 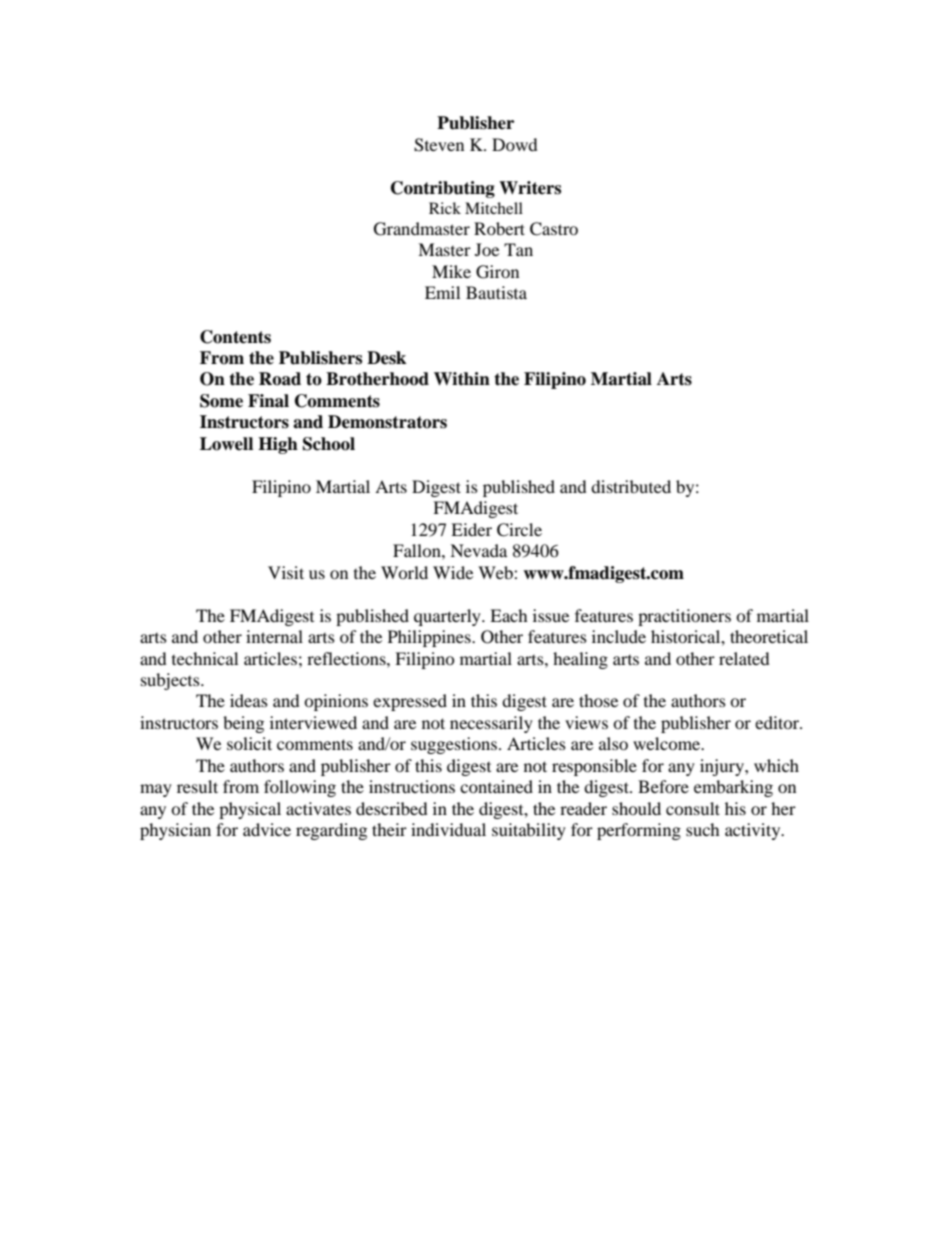 I want to click on distributed, so click(x=631, y=486).
